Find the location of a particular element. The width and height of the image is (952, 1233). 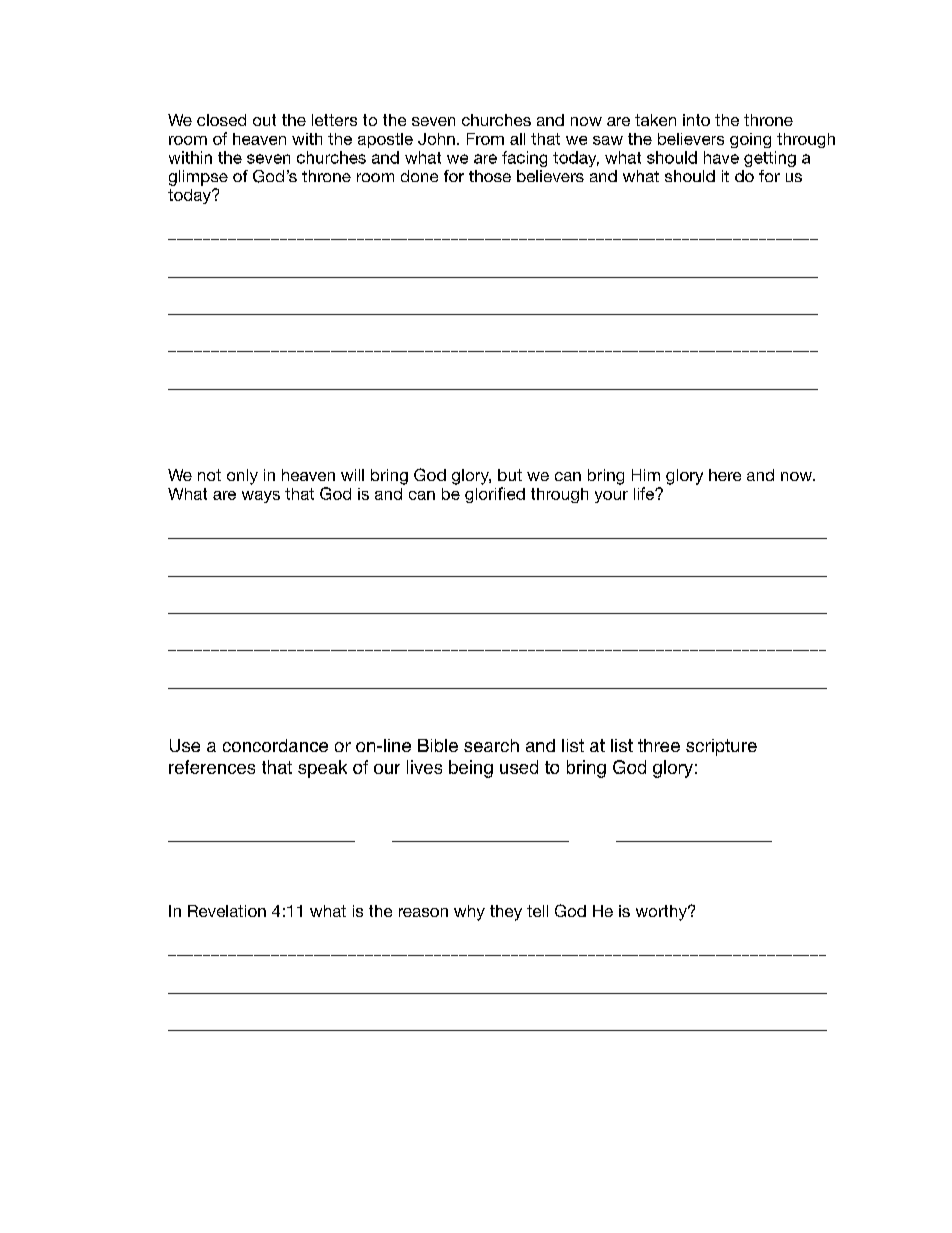

out is located at coordinates (264, 120).
